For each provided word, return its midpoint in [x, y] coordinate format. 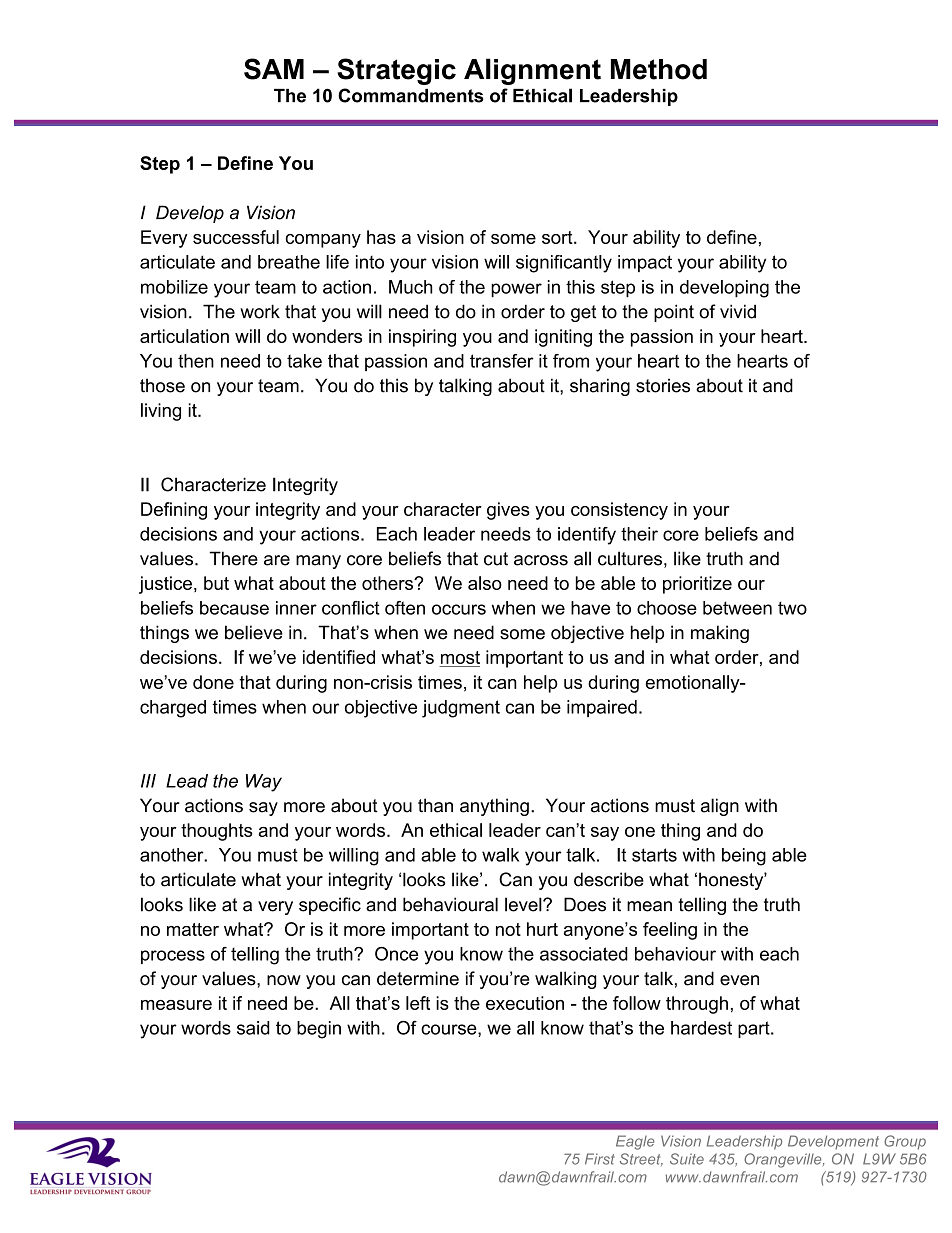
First [600, 1159]
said [253, 1028]
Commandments [410, 95]
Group [905, 1142]
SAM [274, 69]
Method [659, 69]
